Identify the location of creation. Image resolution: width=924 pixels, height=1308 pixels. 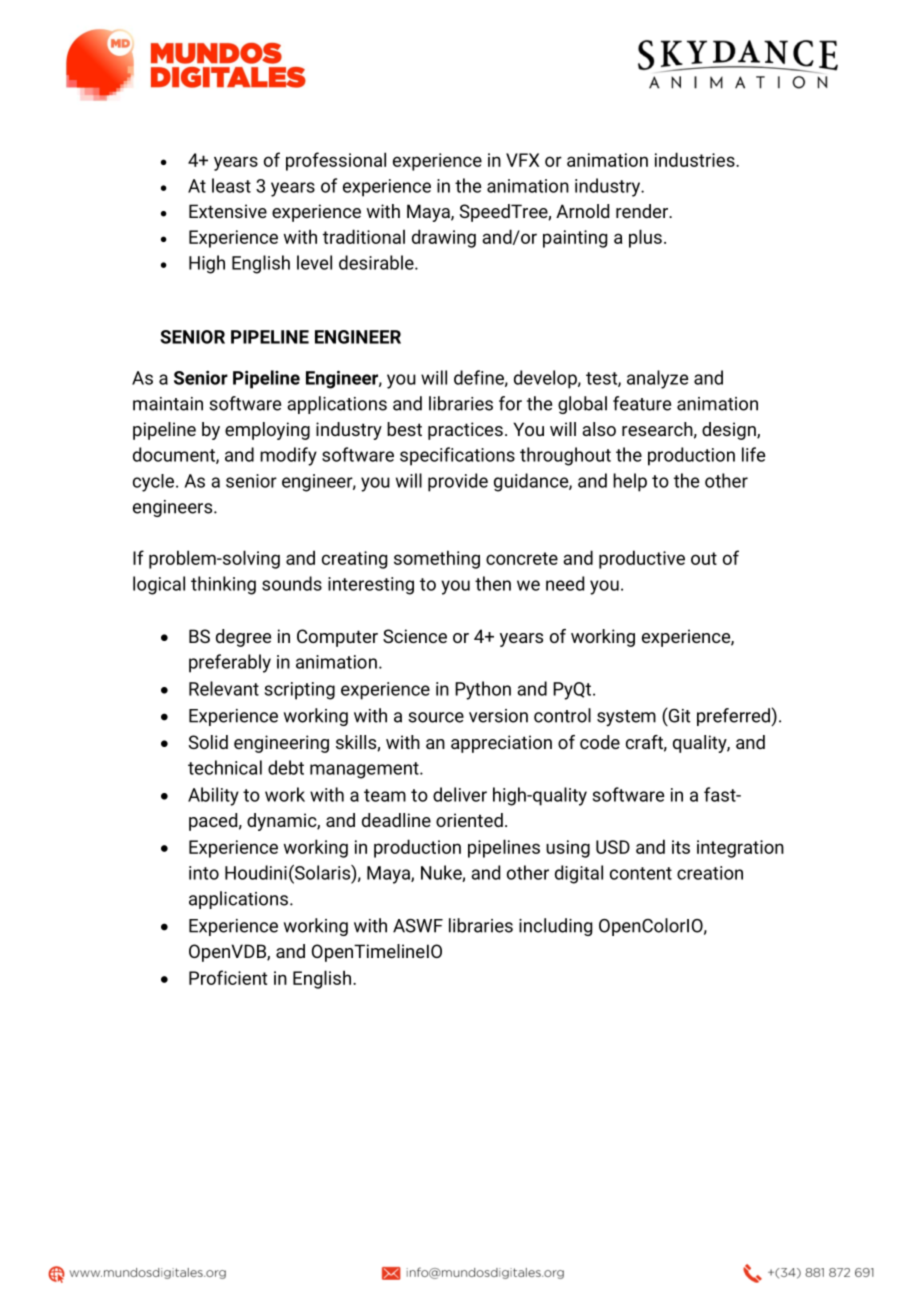
(710, 873).
